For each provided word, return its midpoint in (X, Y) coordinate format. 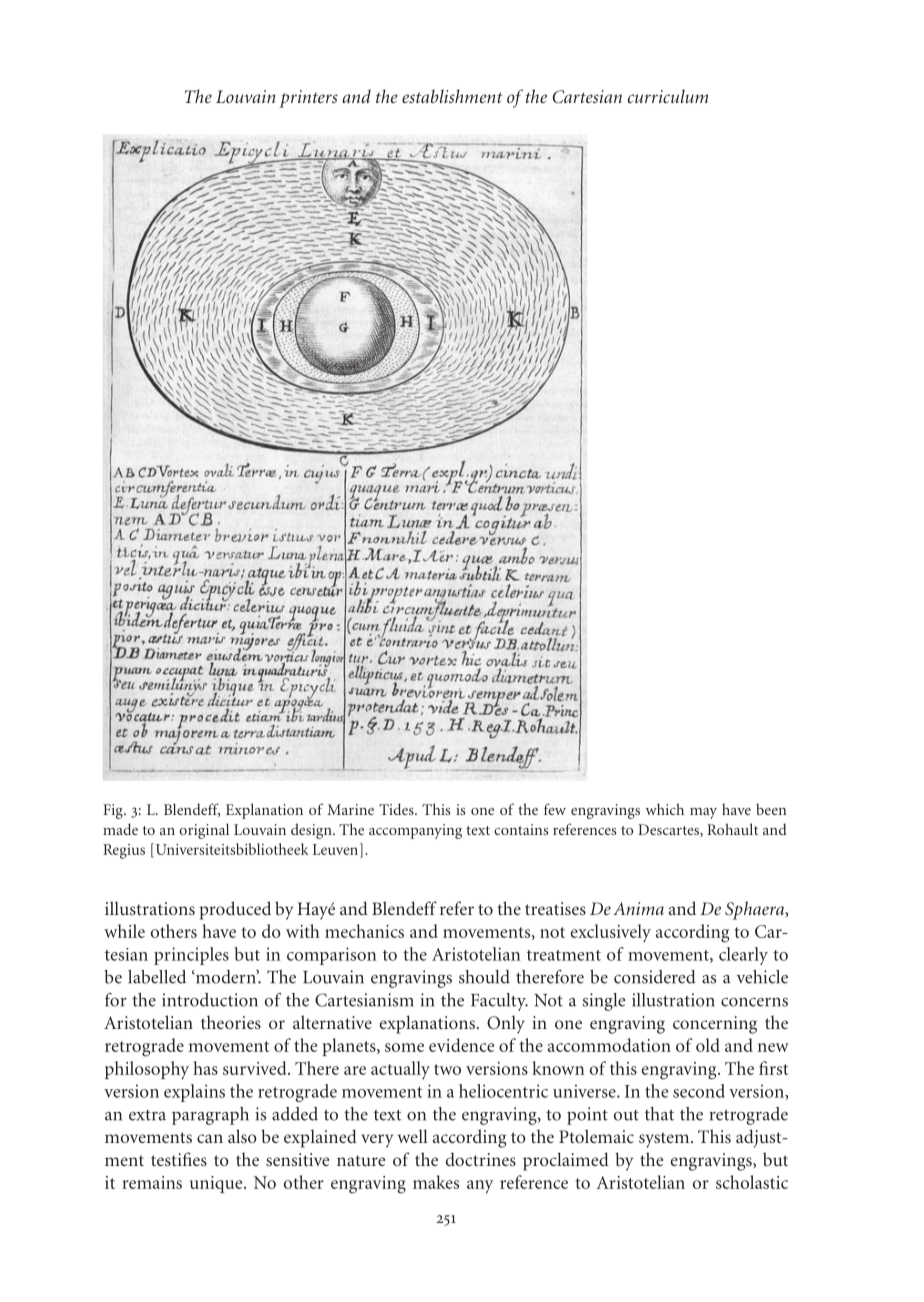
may (703, 813)
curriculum (668, 96)
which (665, 809)
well (413, 1136)
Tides (397, 809)
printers (308, 99)
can (210, 1138)
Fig (114, 811)
